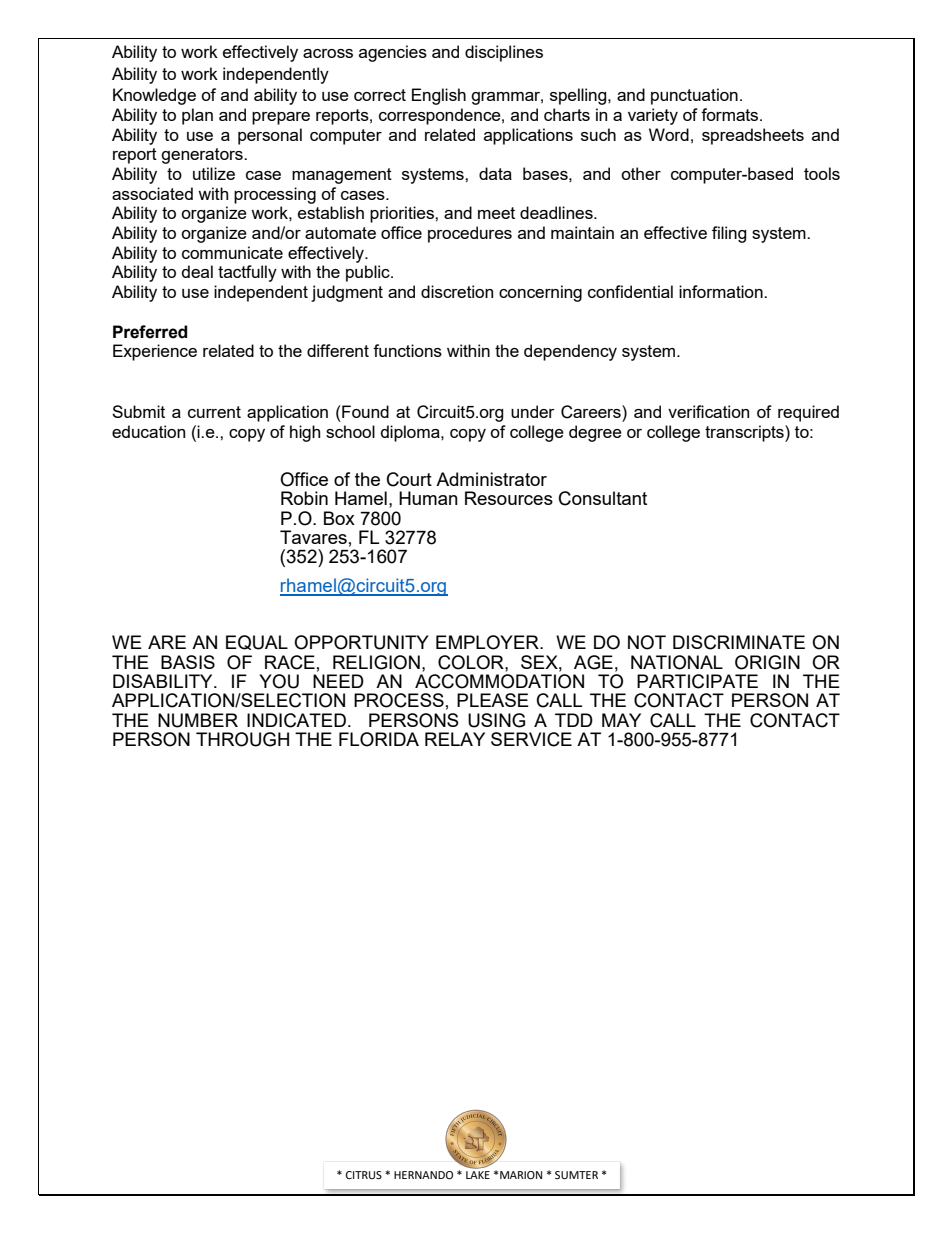  What do you see at coordinates (197, 116) in the document?
I see `plan` at bounding box center [197, 116].
